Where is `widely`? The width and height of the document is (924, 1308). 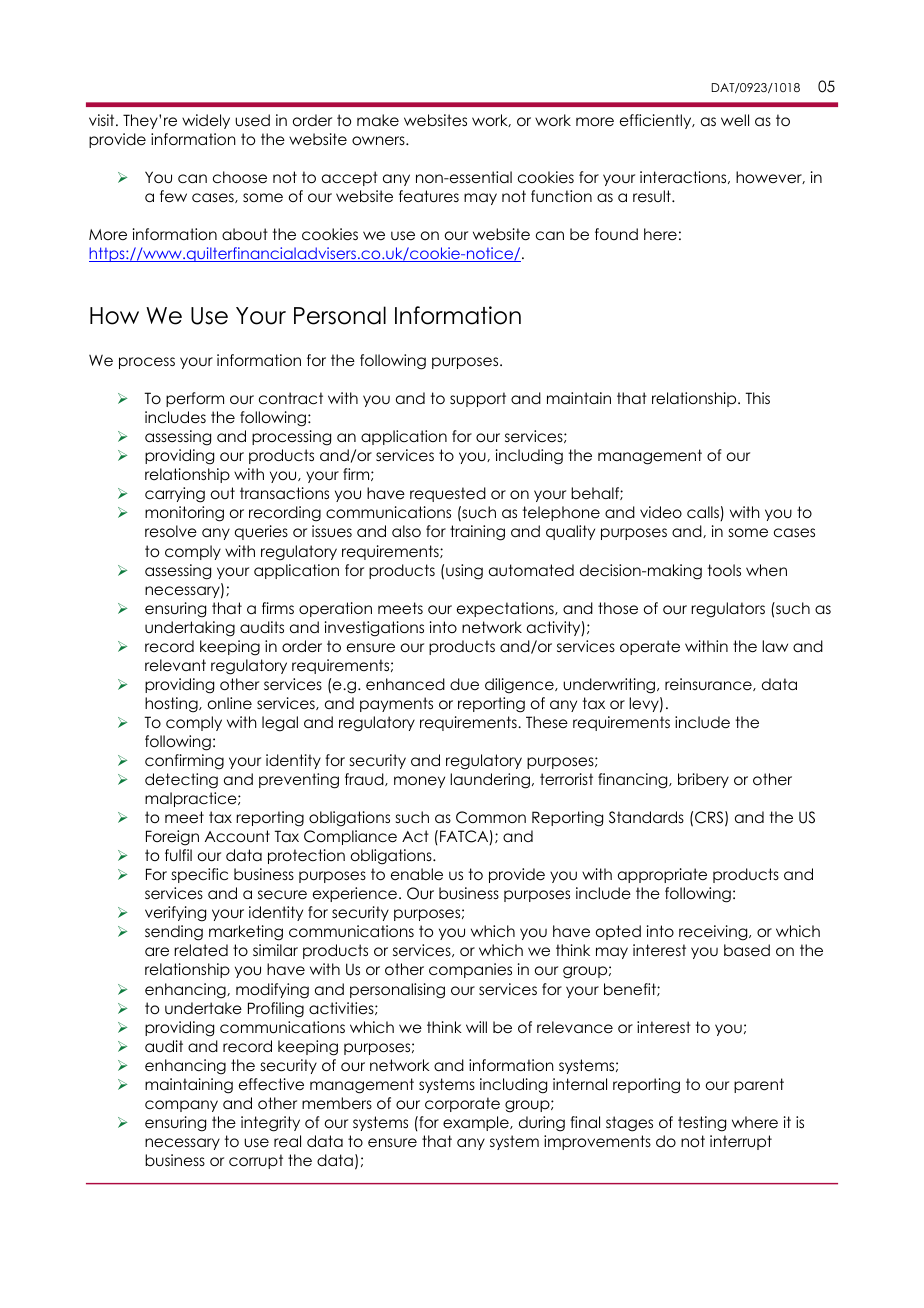 widely is located at coordinates (206, 121).
